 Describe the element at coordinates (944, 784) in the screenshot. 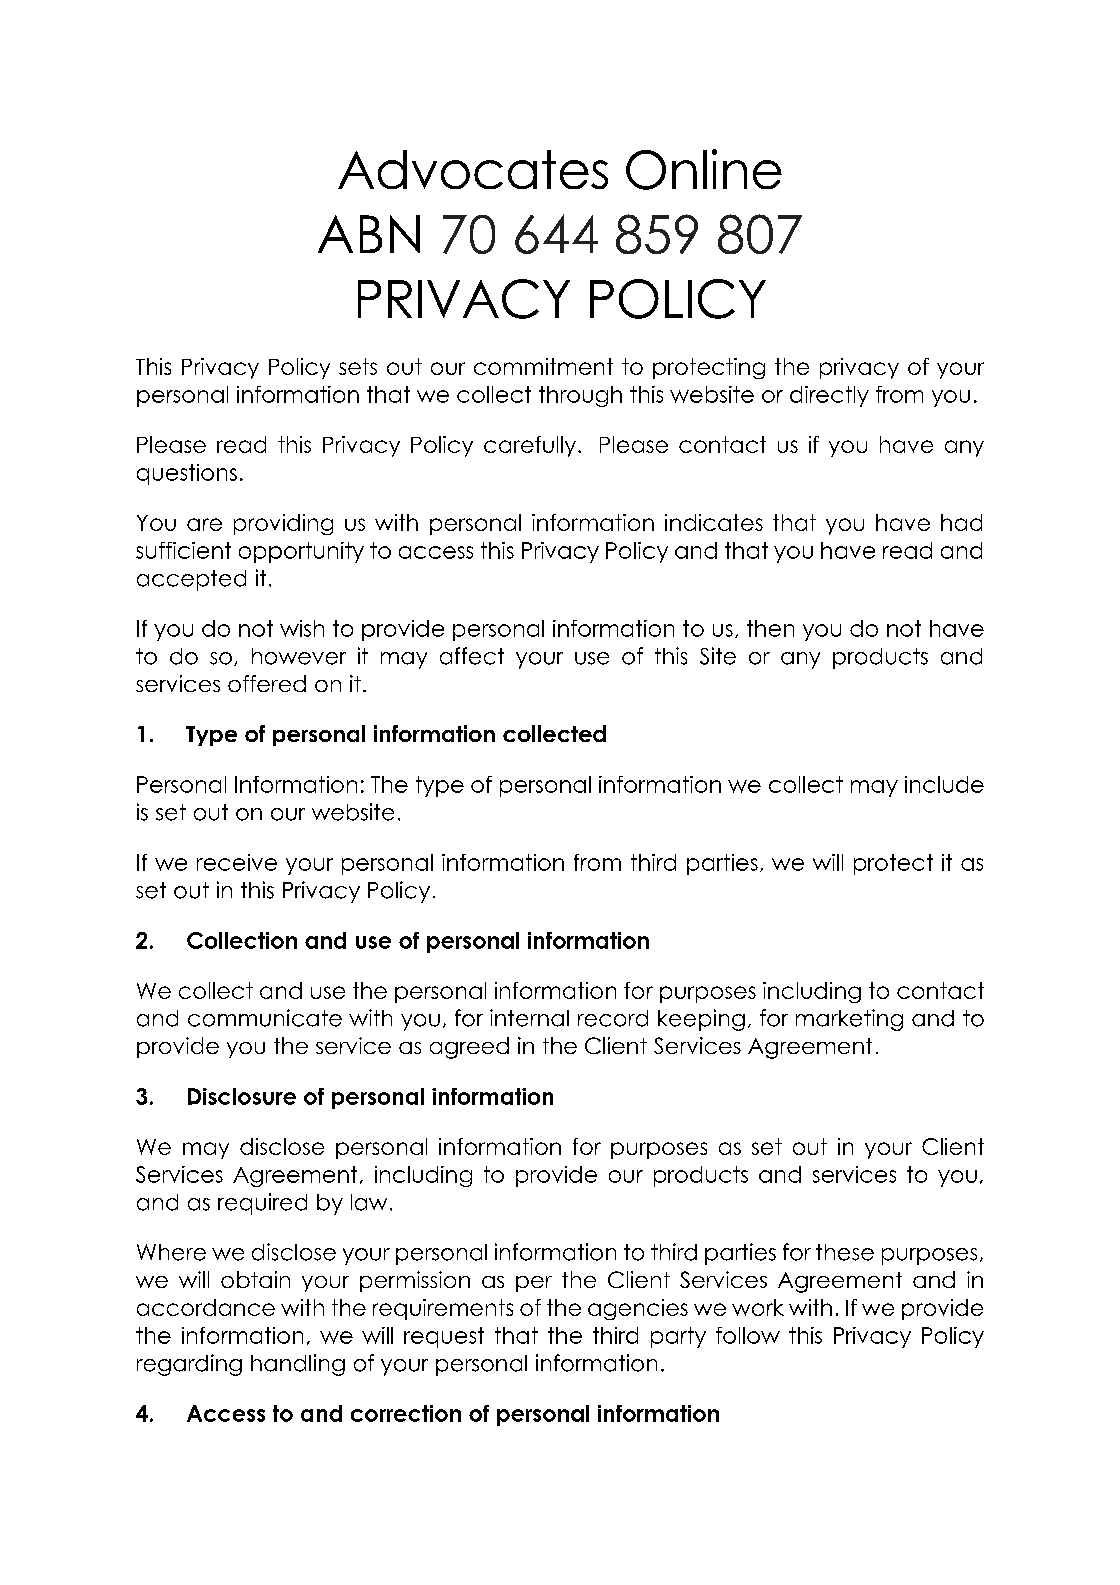

I see `include` at that location.
